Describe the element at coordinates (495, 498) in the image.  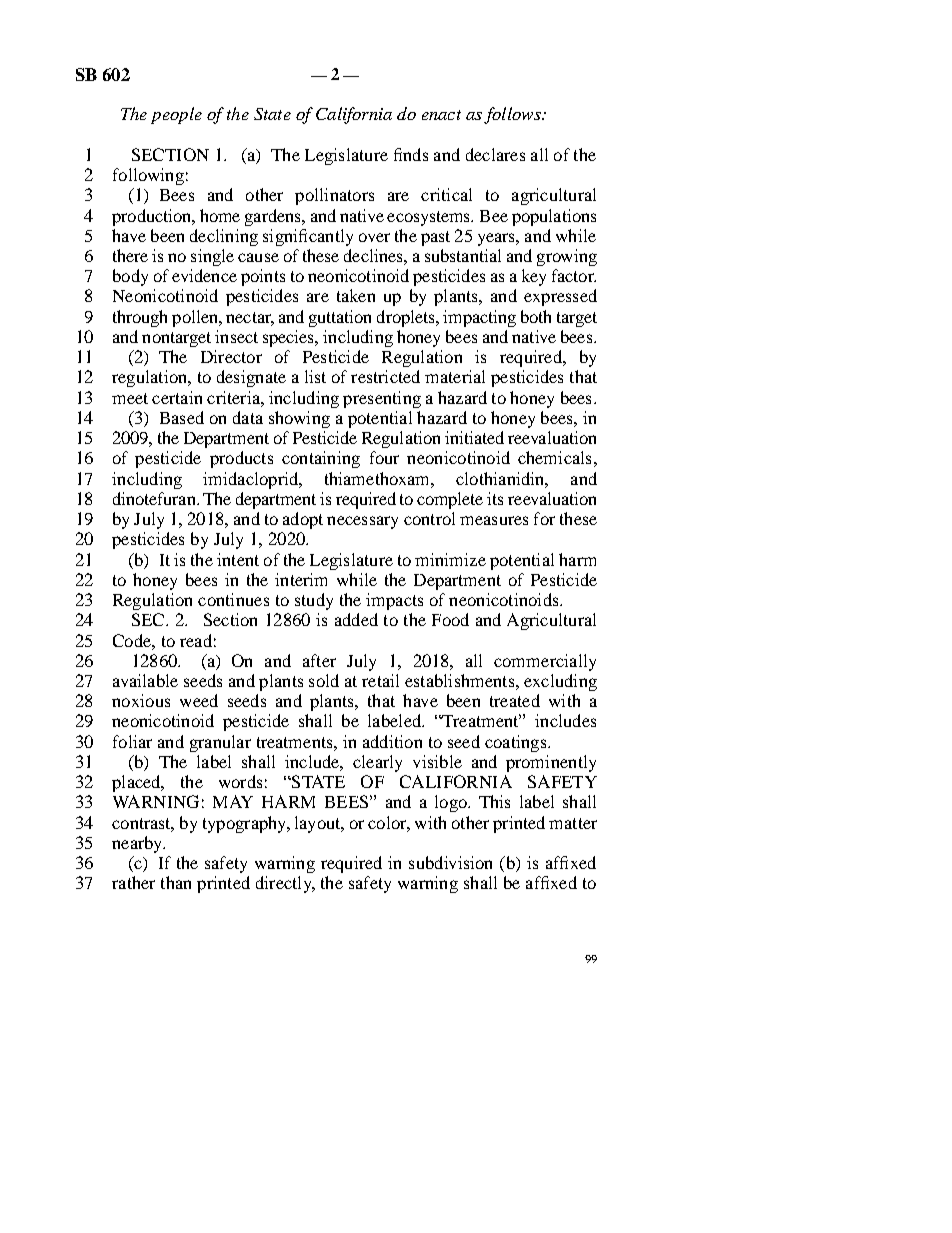
I see `its` at that location.
